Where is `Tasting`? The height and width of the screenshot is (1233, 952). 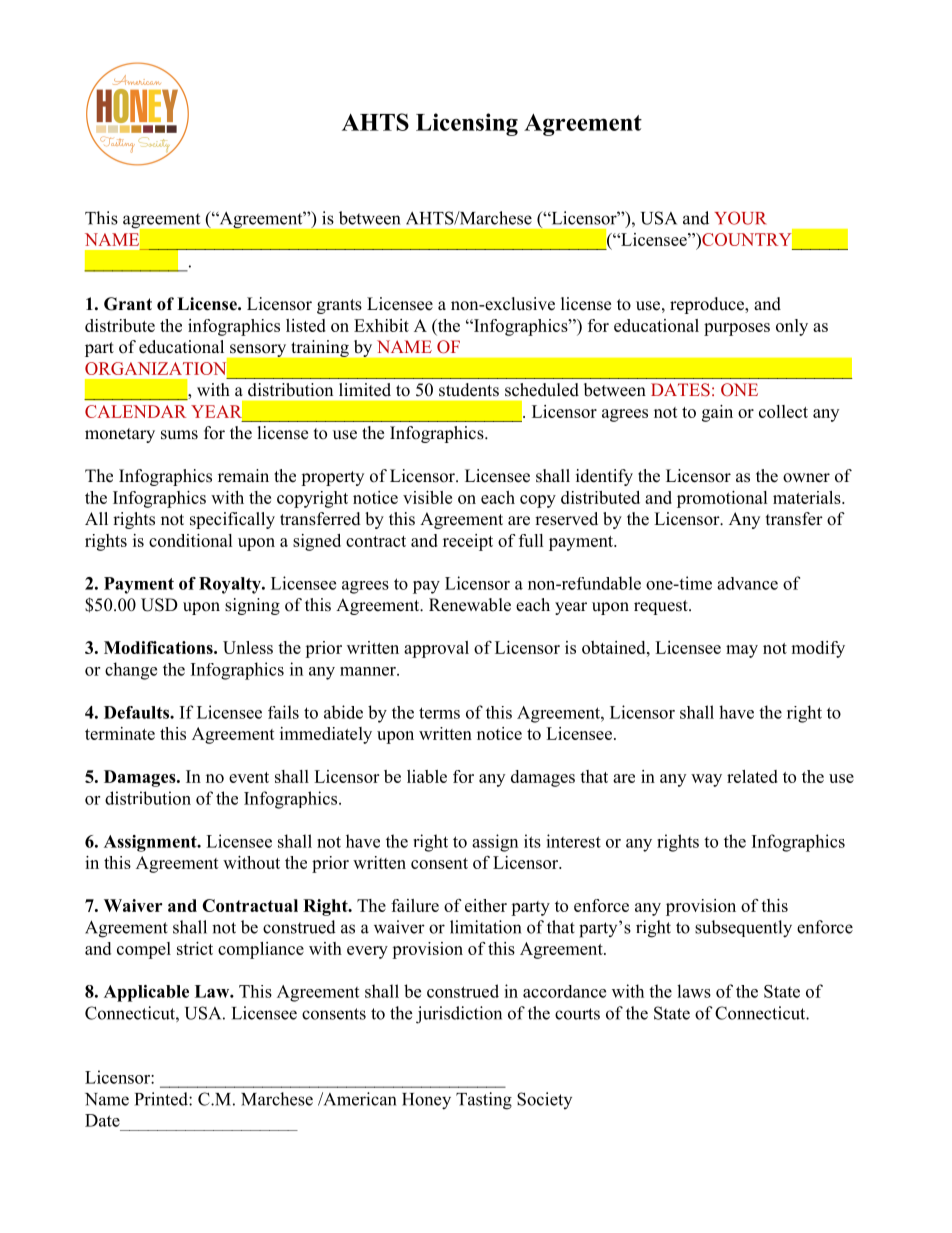
Tasting is located at coordinates (484, 1101).
